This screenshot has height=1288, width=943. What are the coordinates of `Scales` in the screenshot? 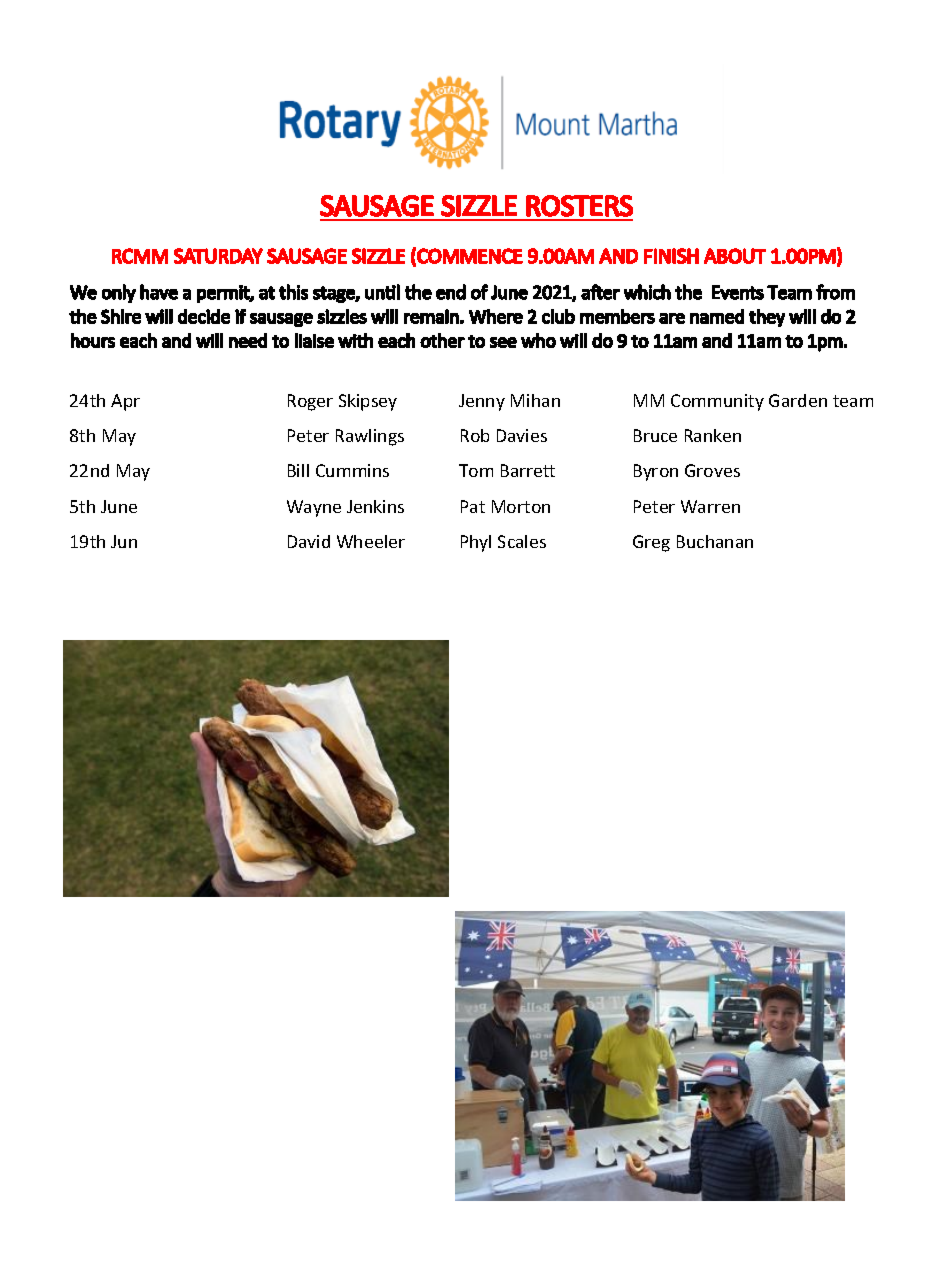 It's located at (522, 541).
